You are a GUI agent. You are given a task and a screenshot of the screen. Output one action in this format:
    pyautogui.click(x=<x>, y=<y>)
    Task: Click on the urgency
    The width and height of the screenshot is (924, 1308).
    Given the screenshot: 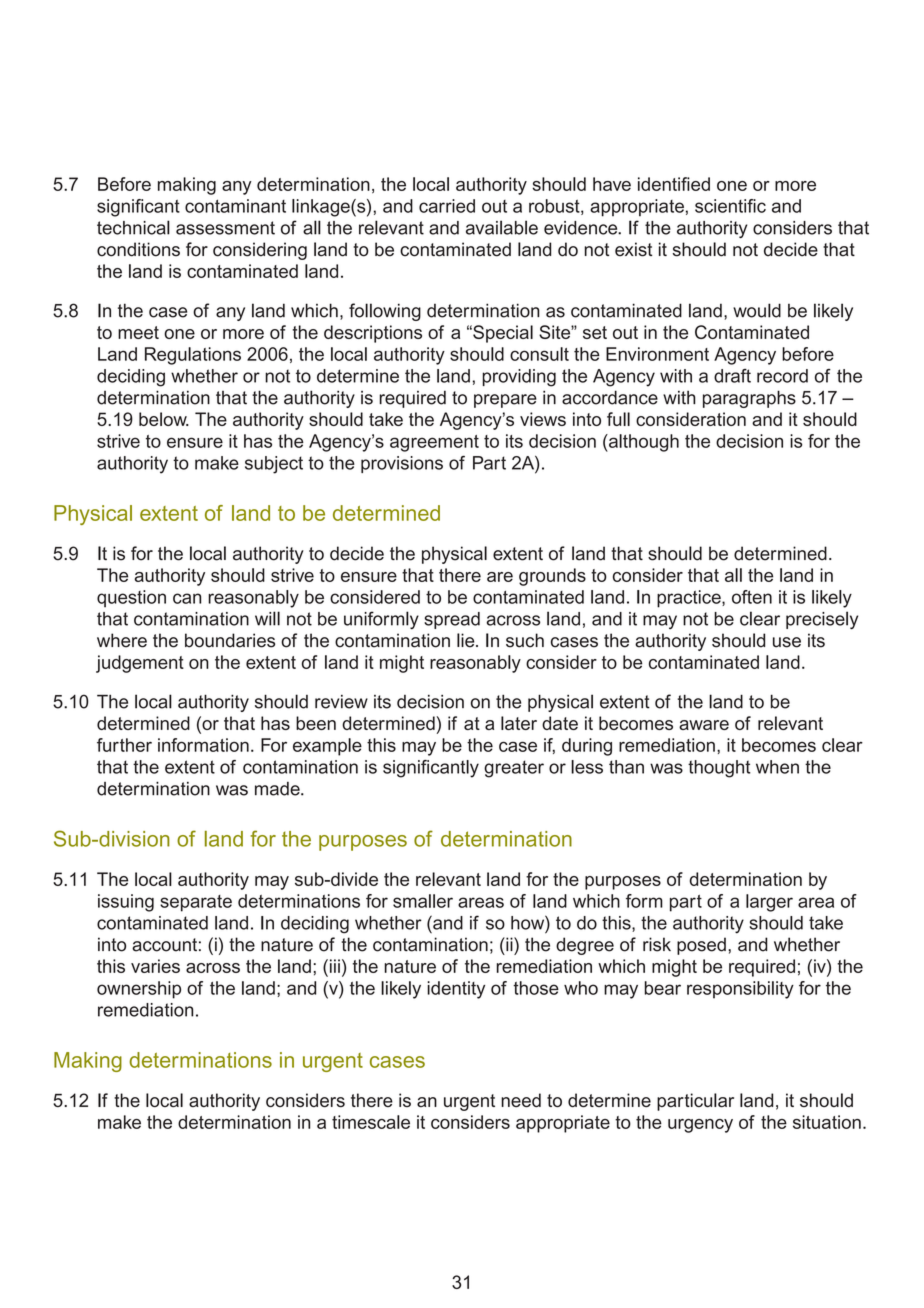 What is the action you would take?
    pyautogui.click(x=700, y=1126)
